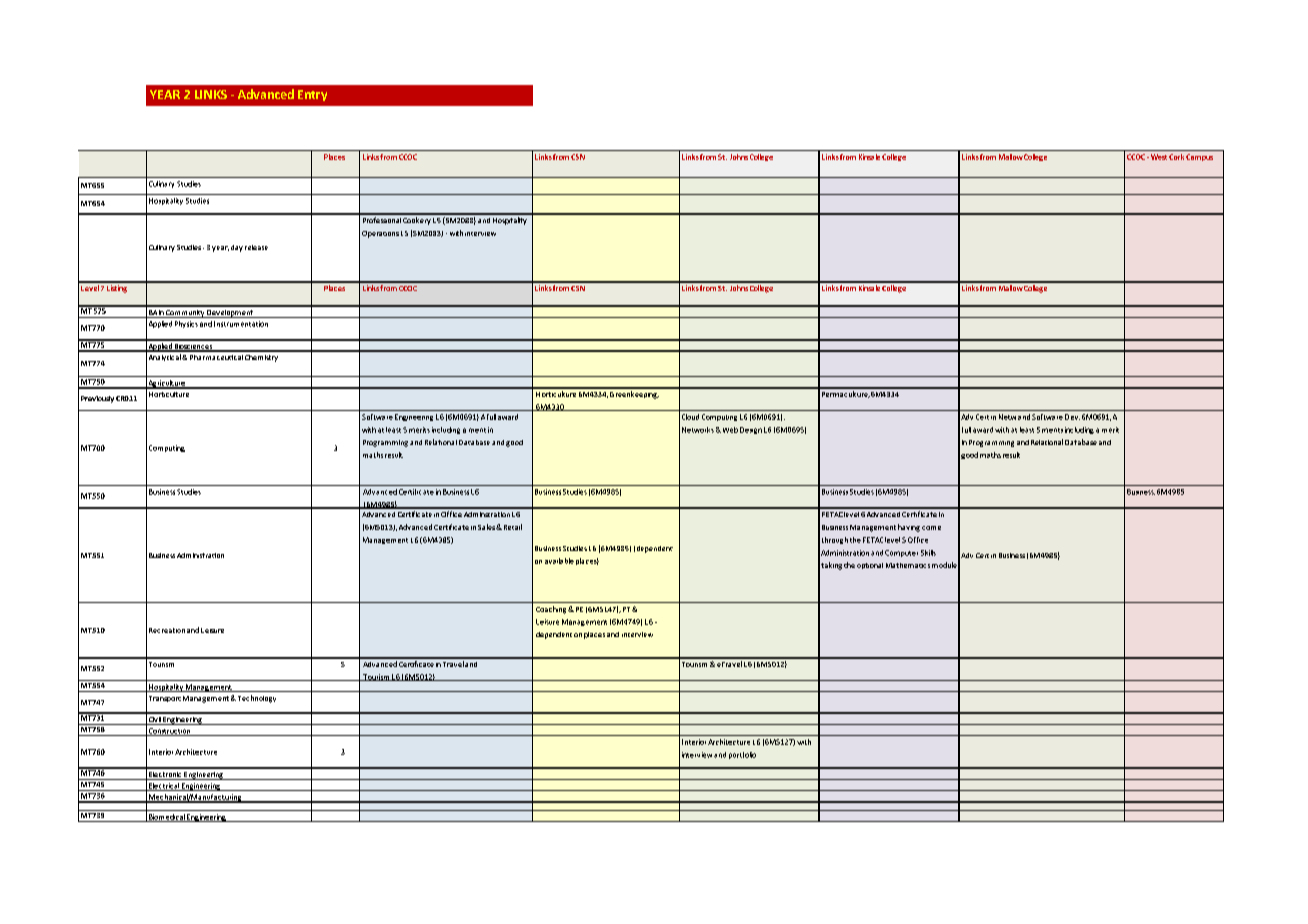 The width and height of the page is (1308, 924). Describe the element at coordinates (559, 561) in the page. I see `available` at that location.
